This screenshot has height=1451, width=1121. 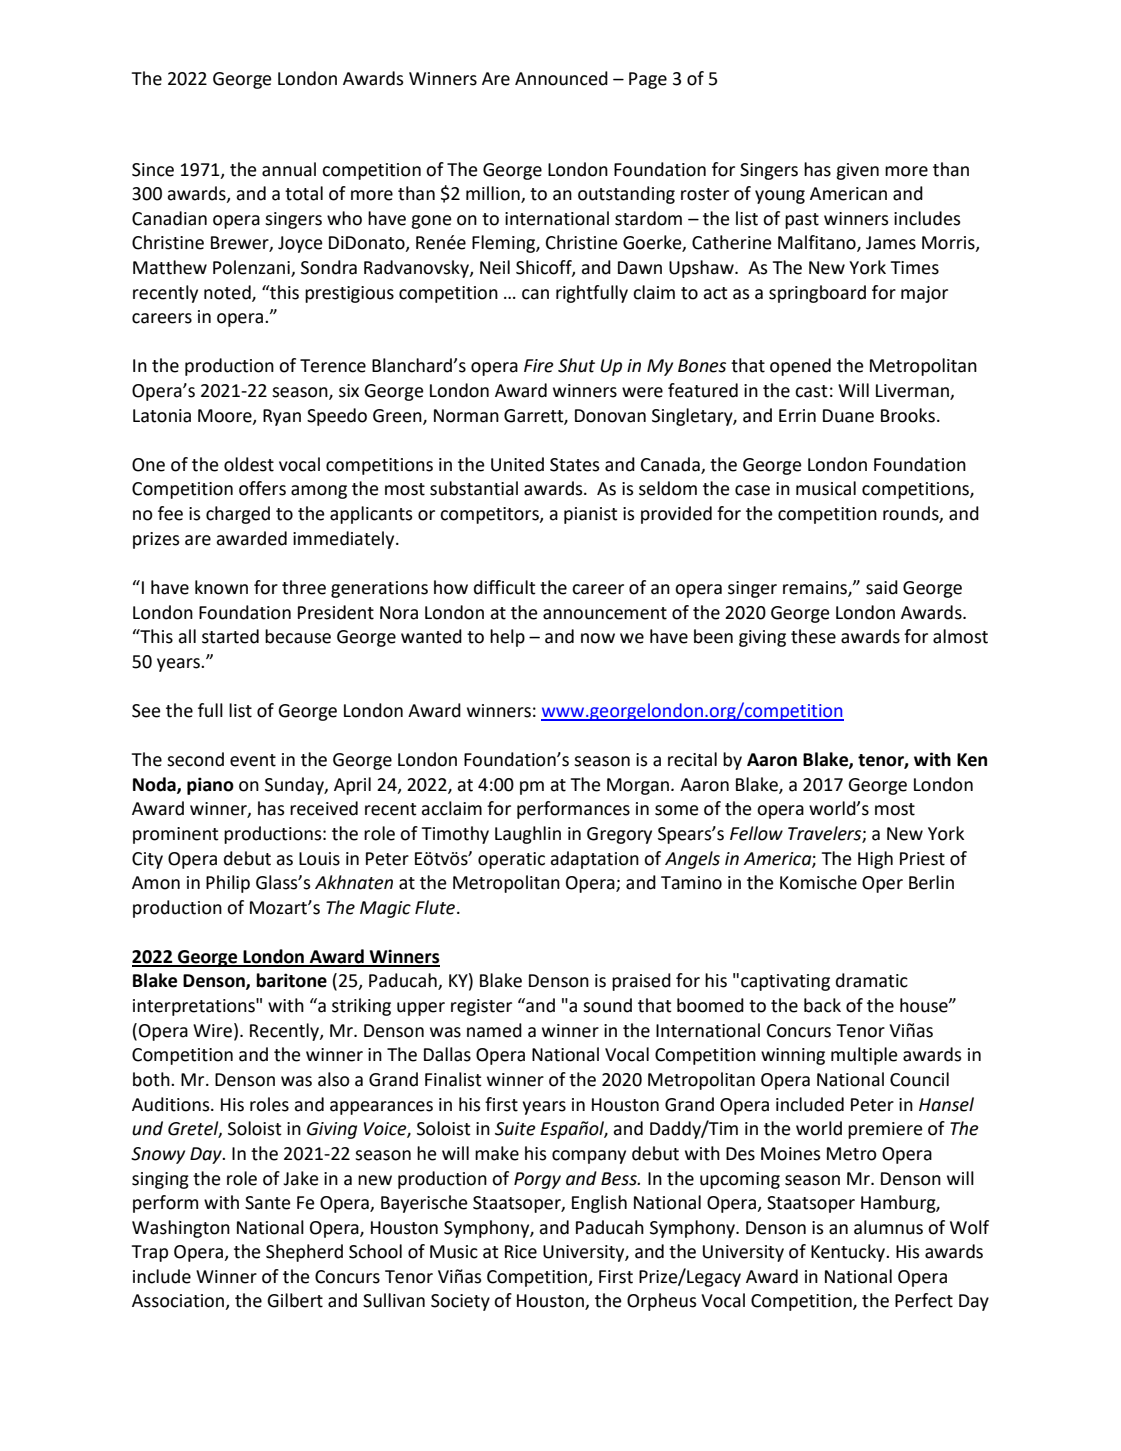 I want to click on Announced, so click(x=561, y=78).
